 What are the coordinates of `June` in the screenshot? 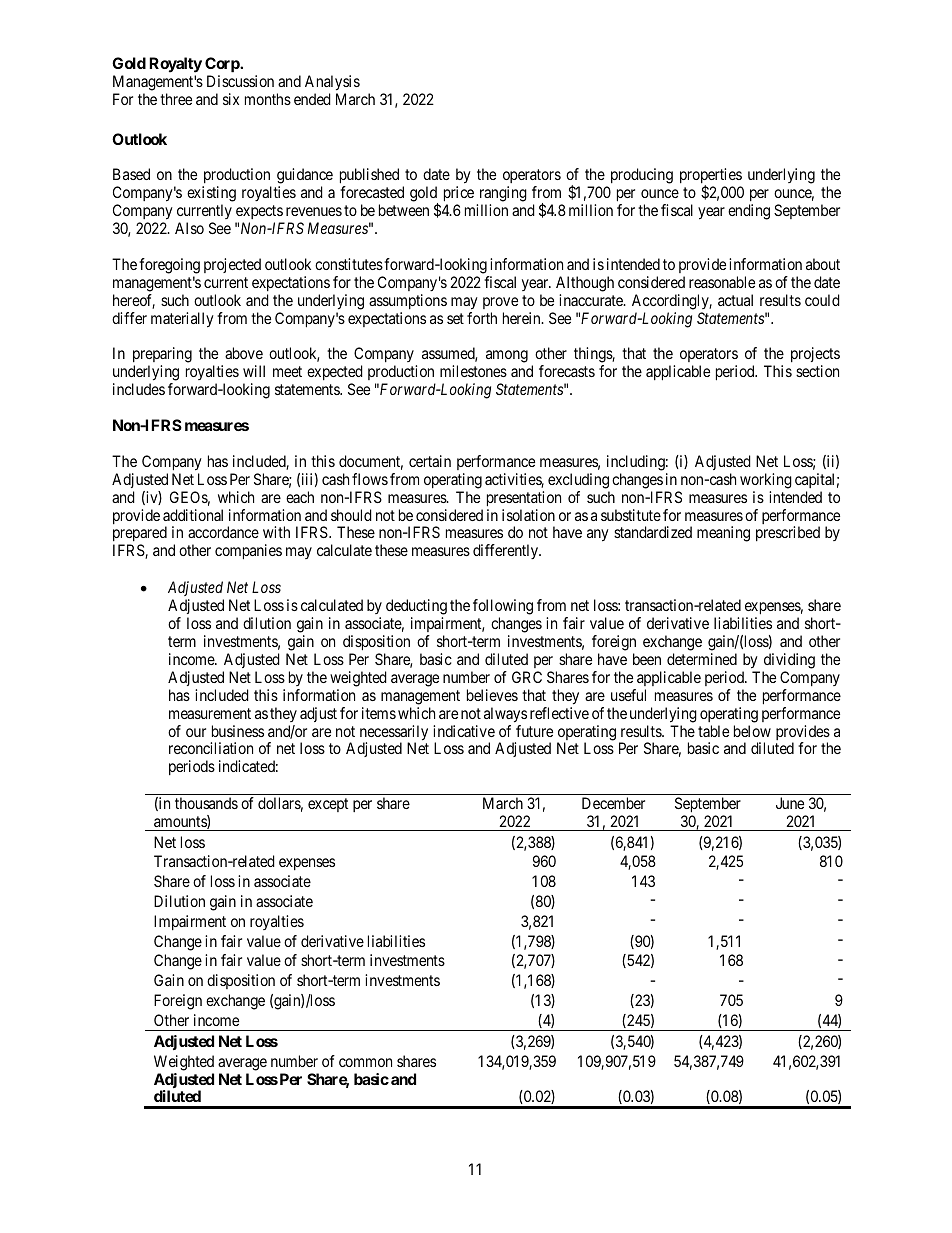 It's located at (790, 803).
